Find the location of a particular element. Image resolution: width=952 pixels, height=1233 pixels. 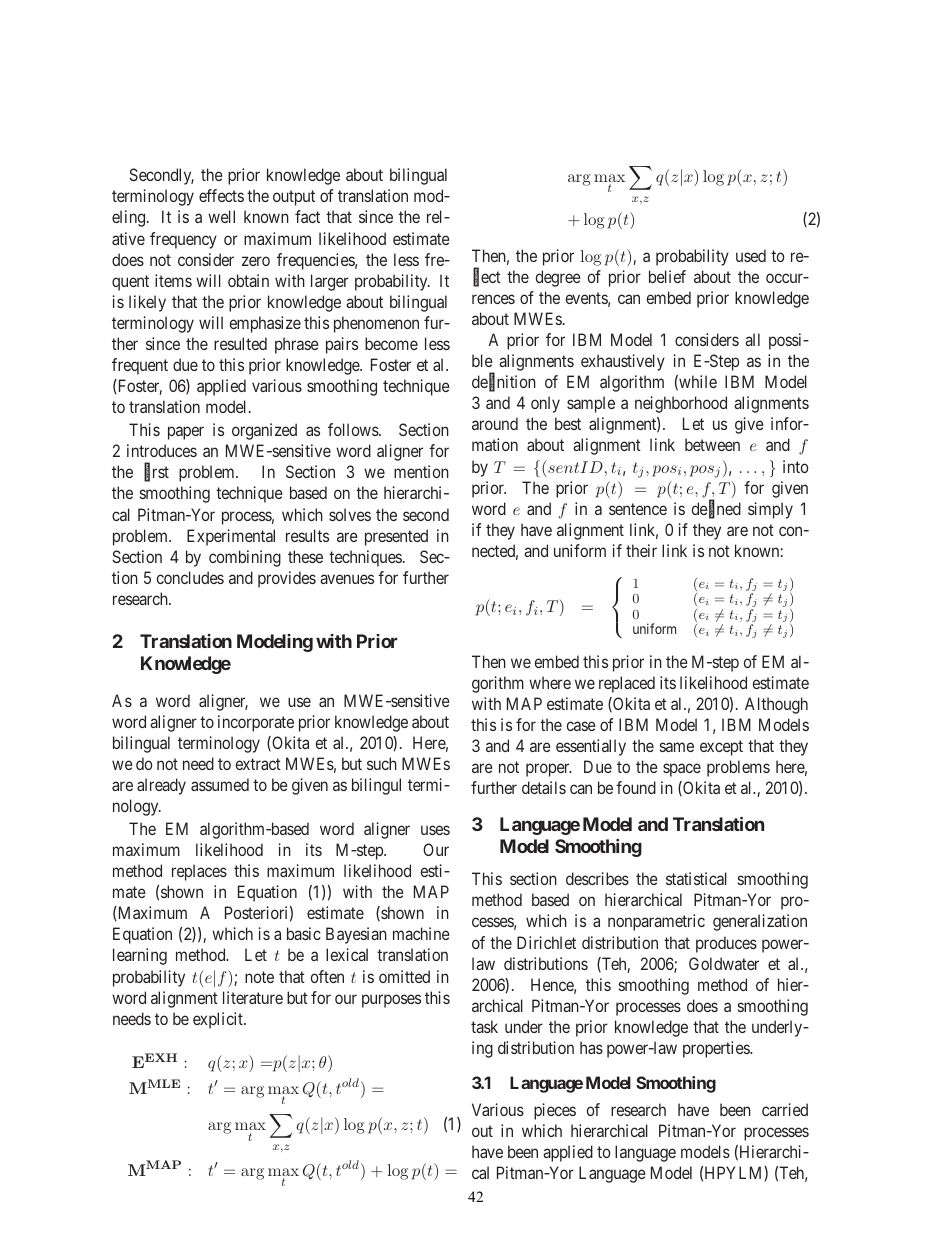

used is located at coordinates (751, 255).
